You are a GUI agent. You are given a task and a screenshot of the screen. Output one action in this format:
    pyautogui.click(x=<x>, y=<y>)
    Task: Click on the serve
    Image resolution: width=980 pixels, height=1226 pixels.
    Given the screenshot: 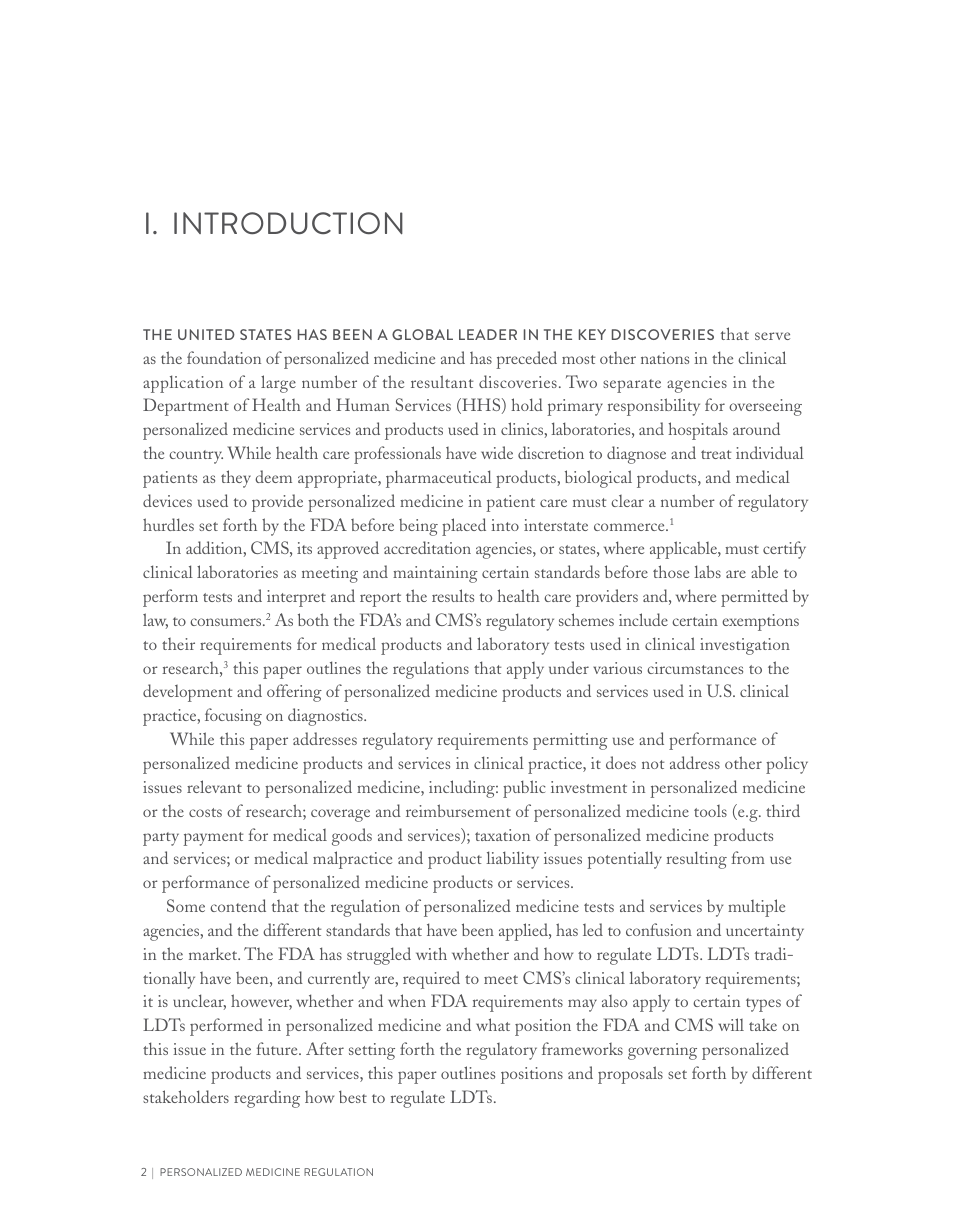 What is the action you would take?
    pyautogui.click(x=772, y=336)
